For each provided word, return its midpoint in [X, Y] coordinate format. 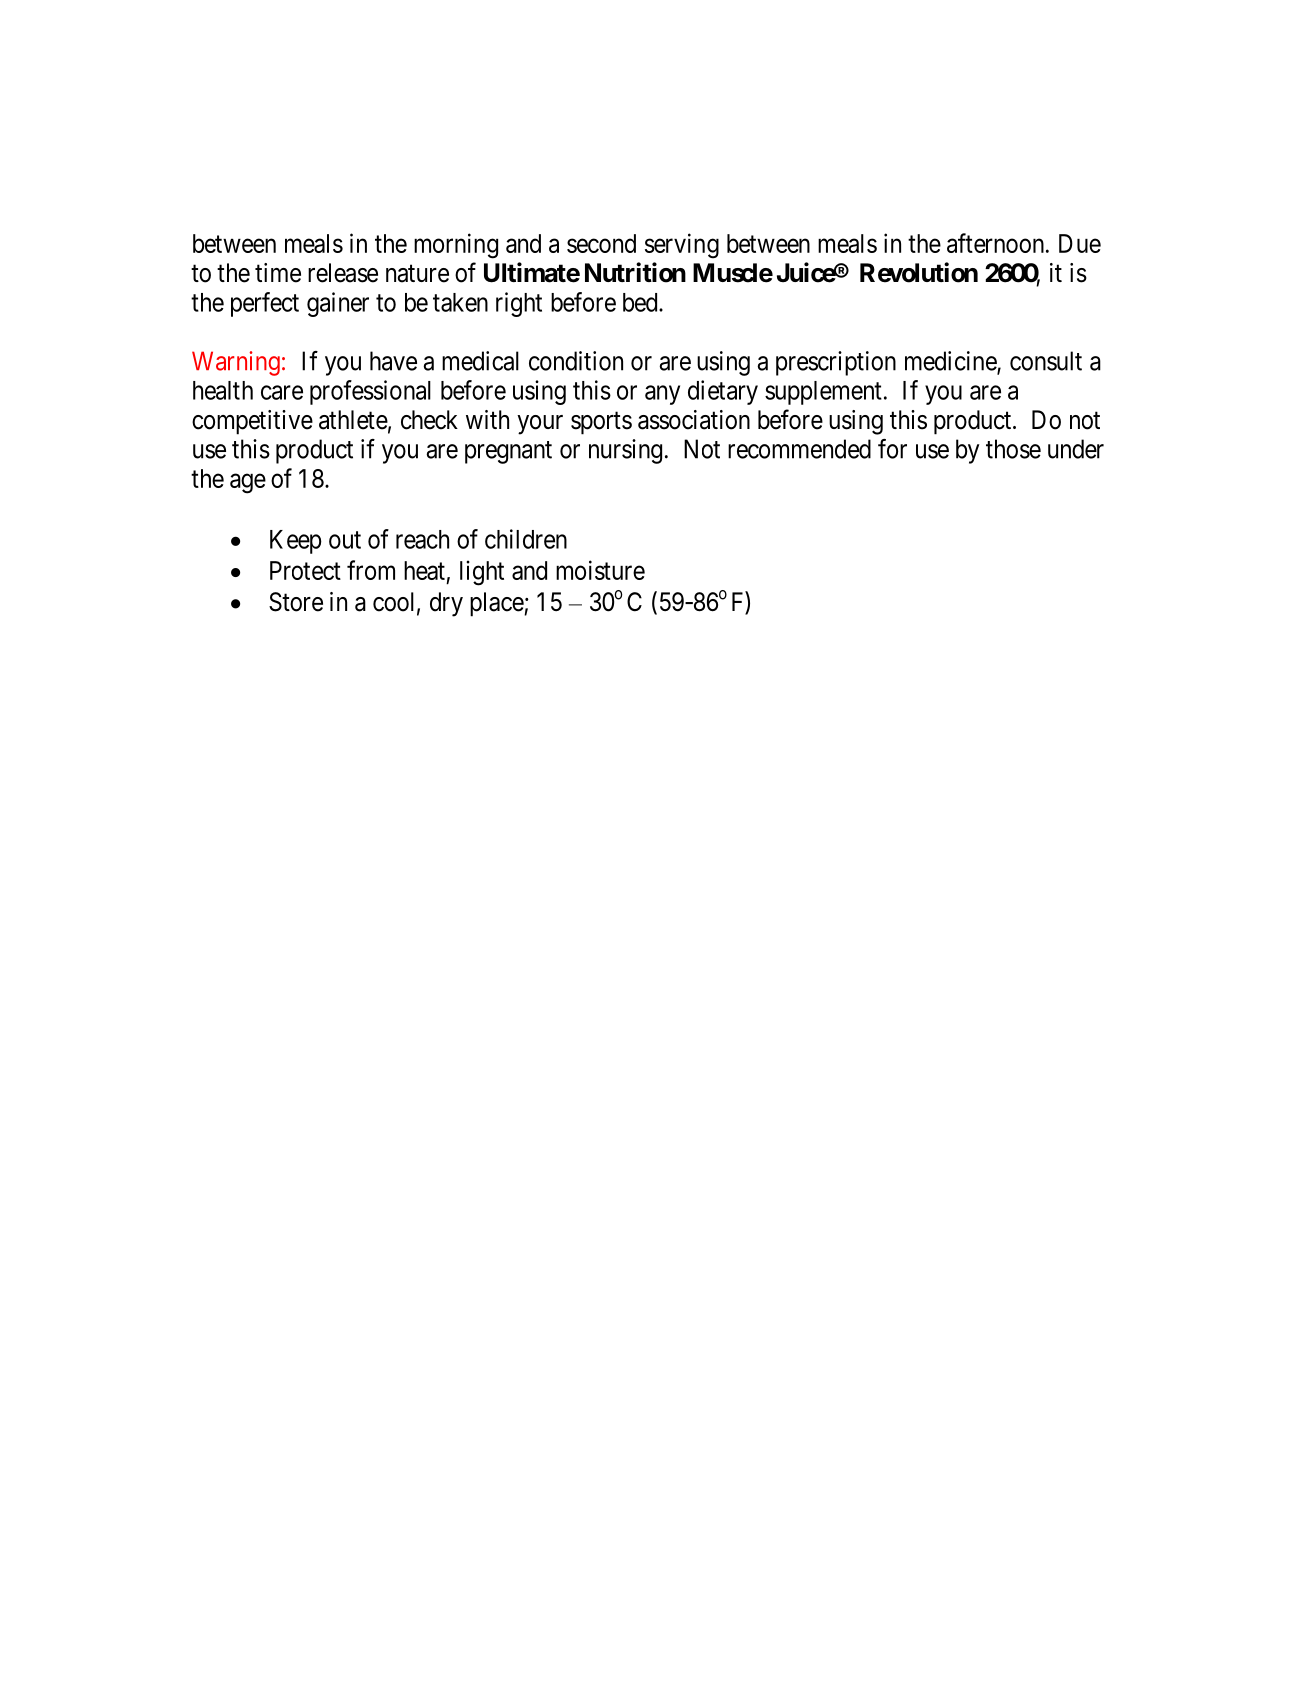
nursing [625, 451]
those [1013, 449]
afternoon [997, 243]
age [248, 484]
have [393, 361]
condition [576, 361]
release [343, 273]
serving [682, 246]
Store [296, 602]
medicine [951, 362]
